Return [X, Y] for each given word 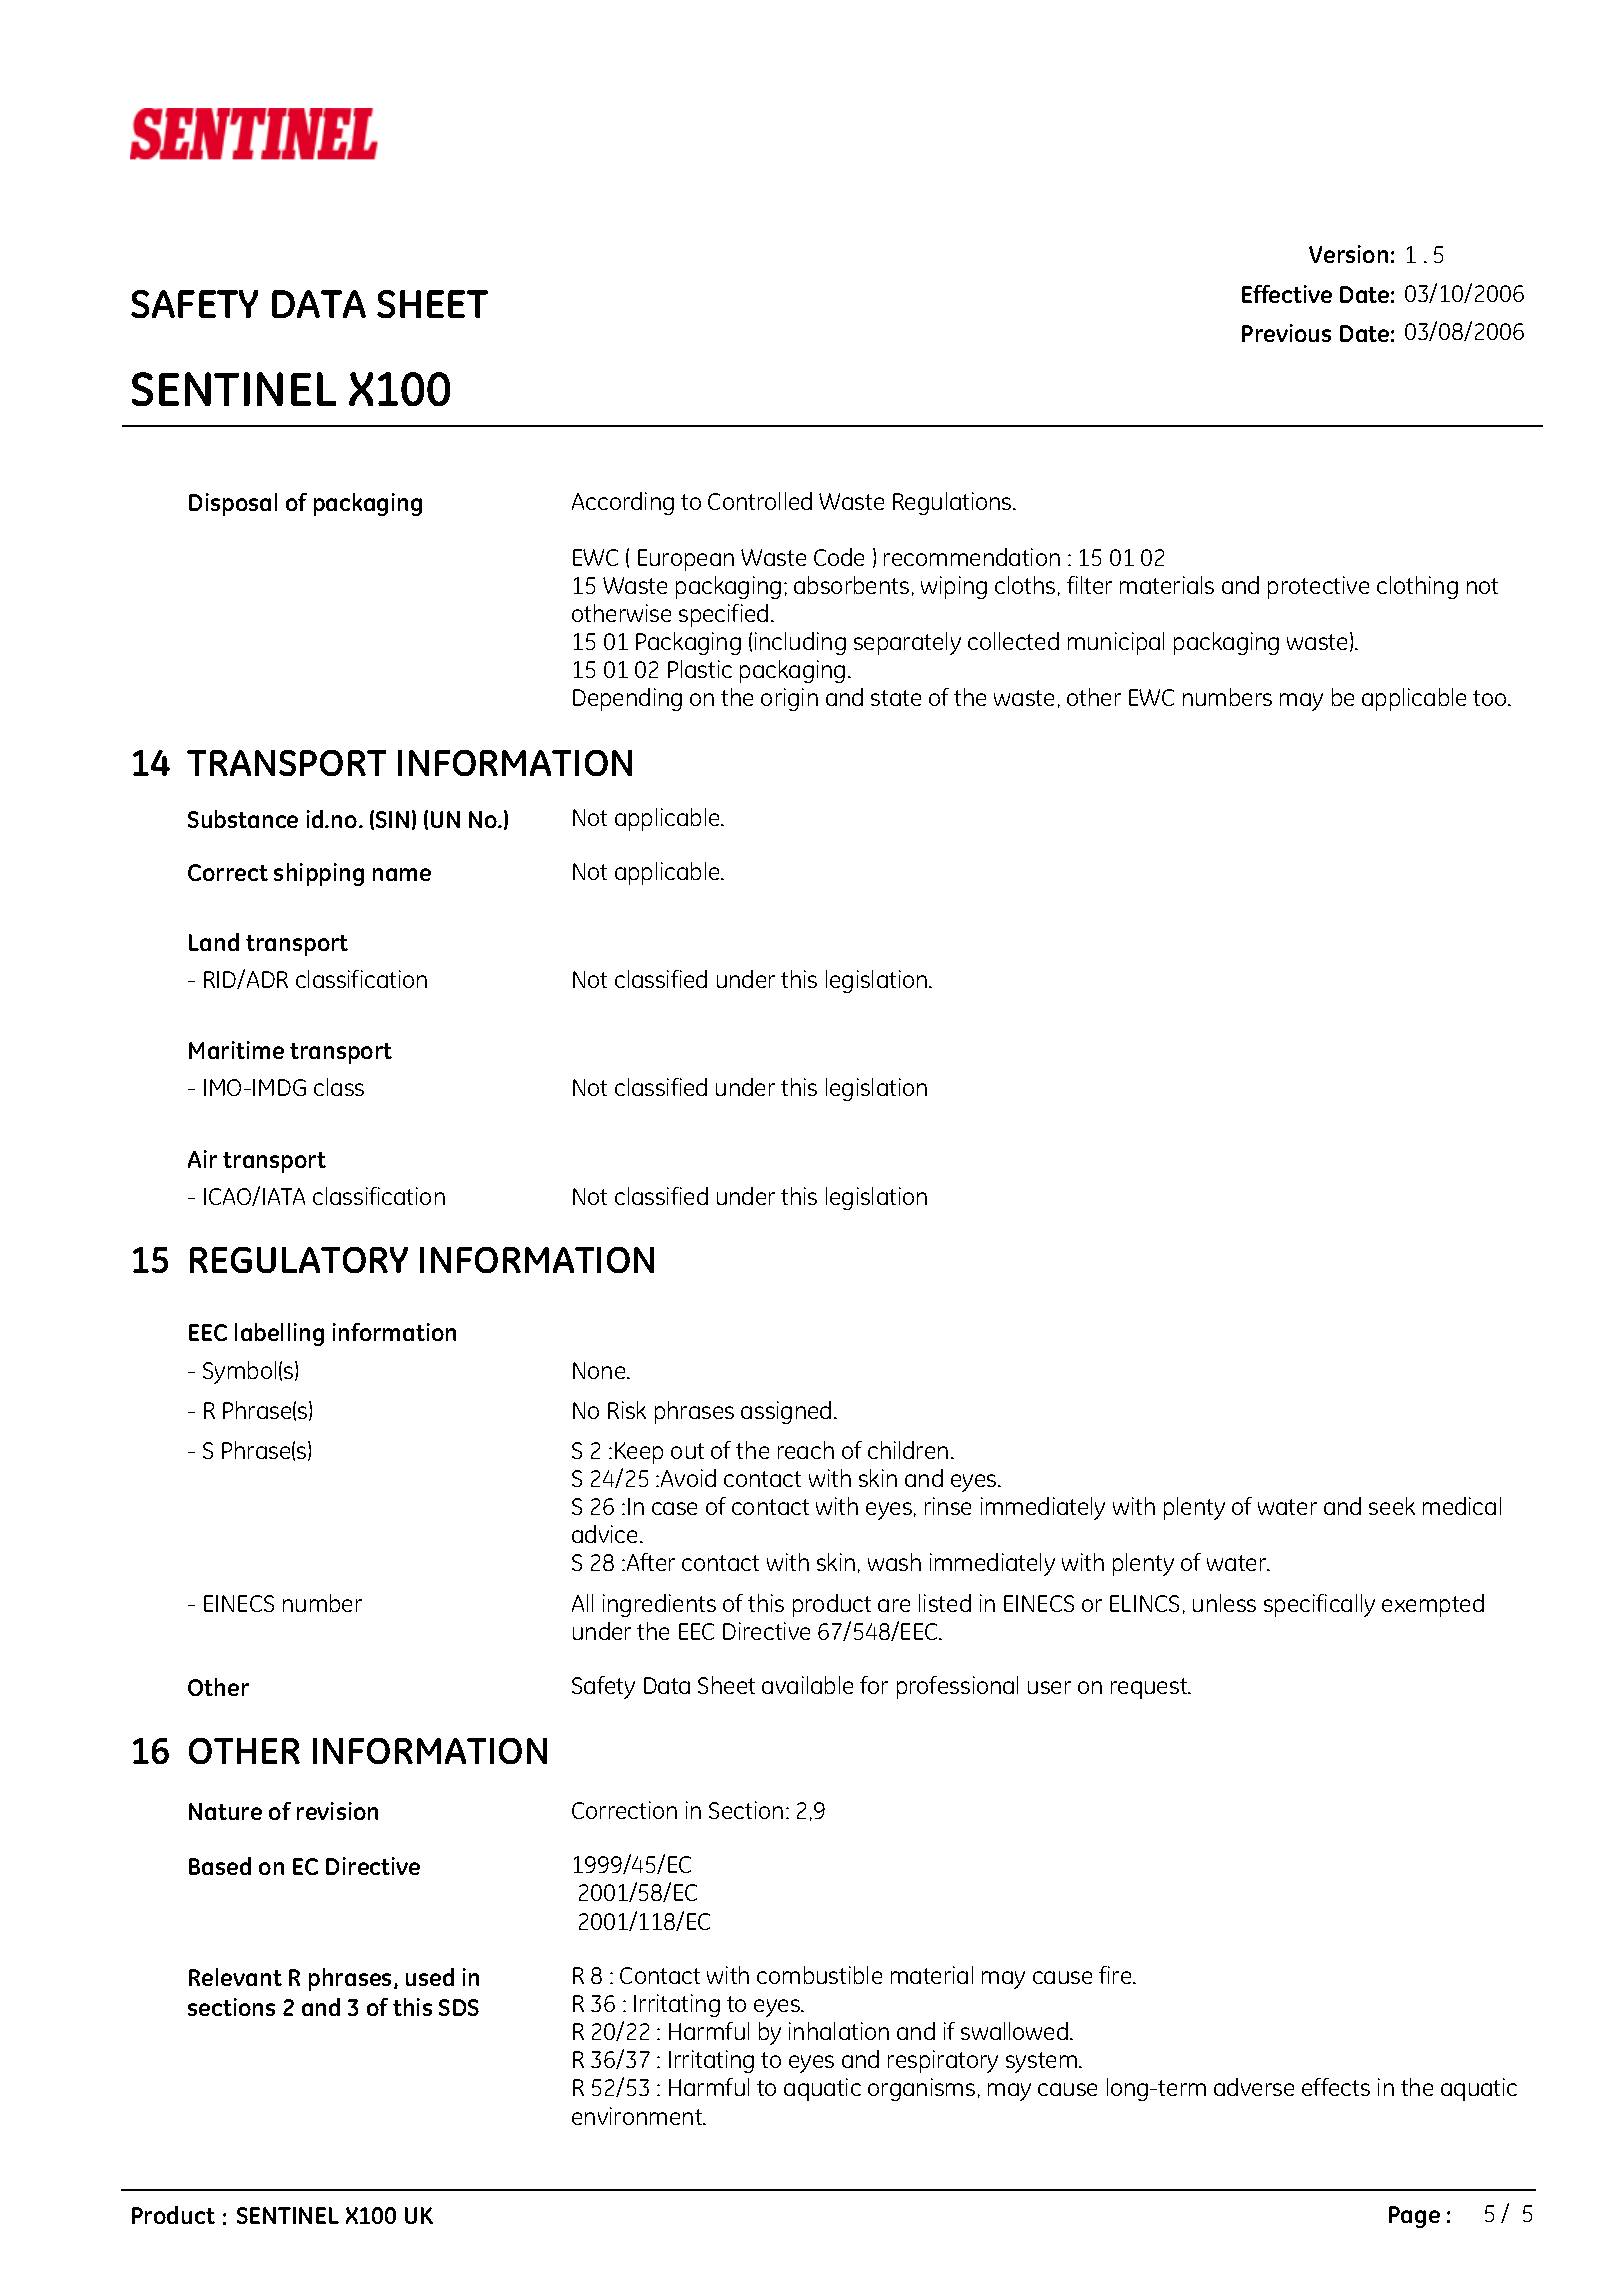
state [896, 698]
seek [1392, 1506]
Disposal [233, 504]
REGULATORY [299, 1260]
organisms [921, 2089]
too [1491, 698]
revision [337, 1811]
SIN [392, 819]
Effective [1287, 294]
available [807, 1685]
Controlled [760, 501]
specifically [1319, 1605]
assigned [786, 1412]
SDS [459, 2007]
